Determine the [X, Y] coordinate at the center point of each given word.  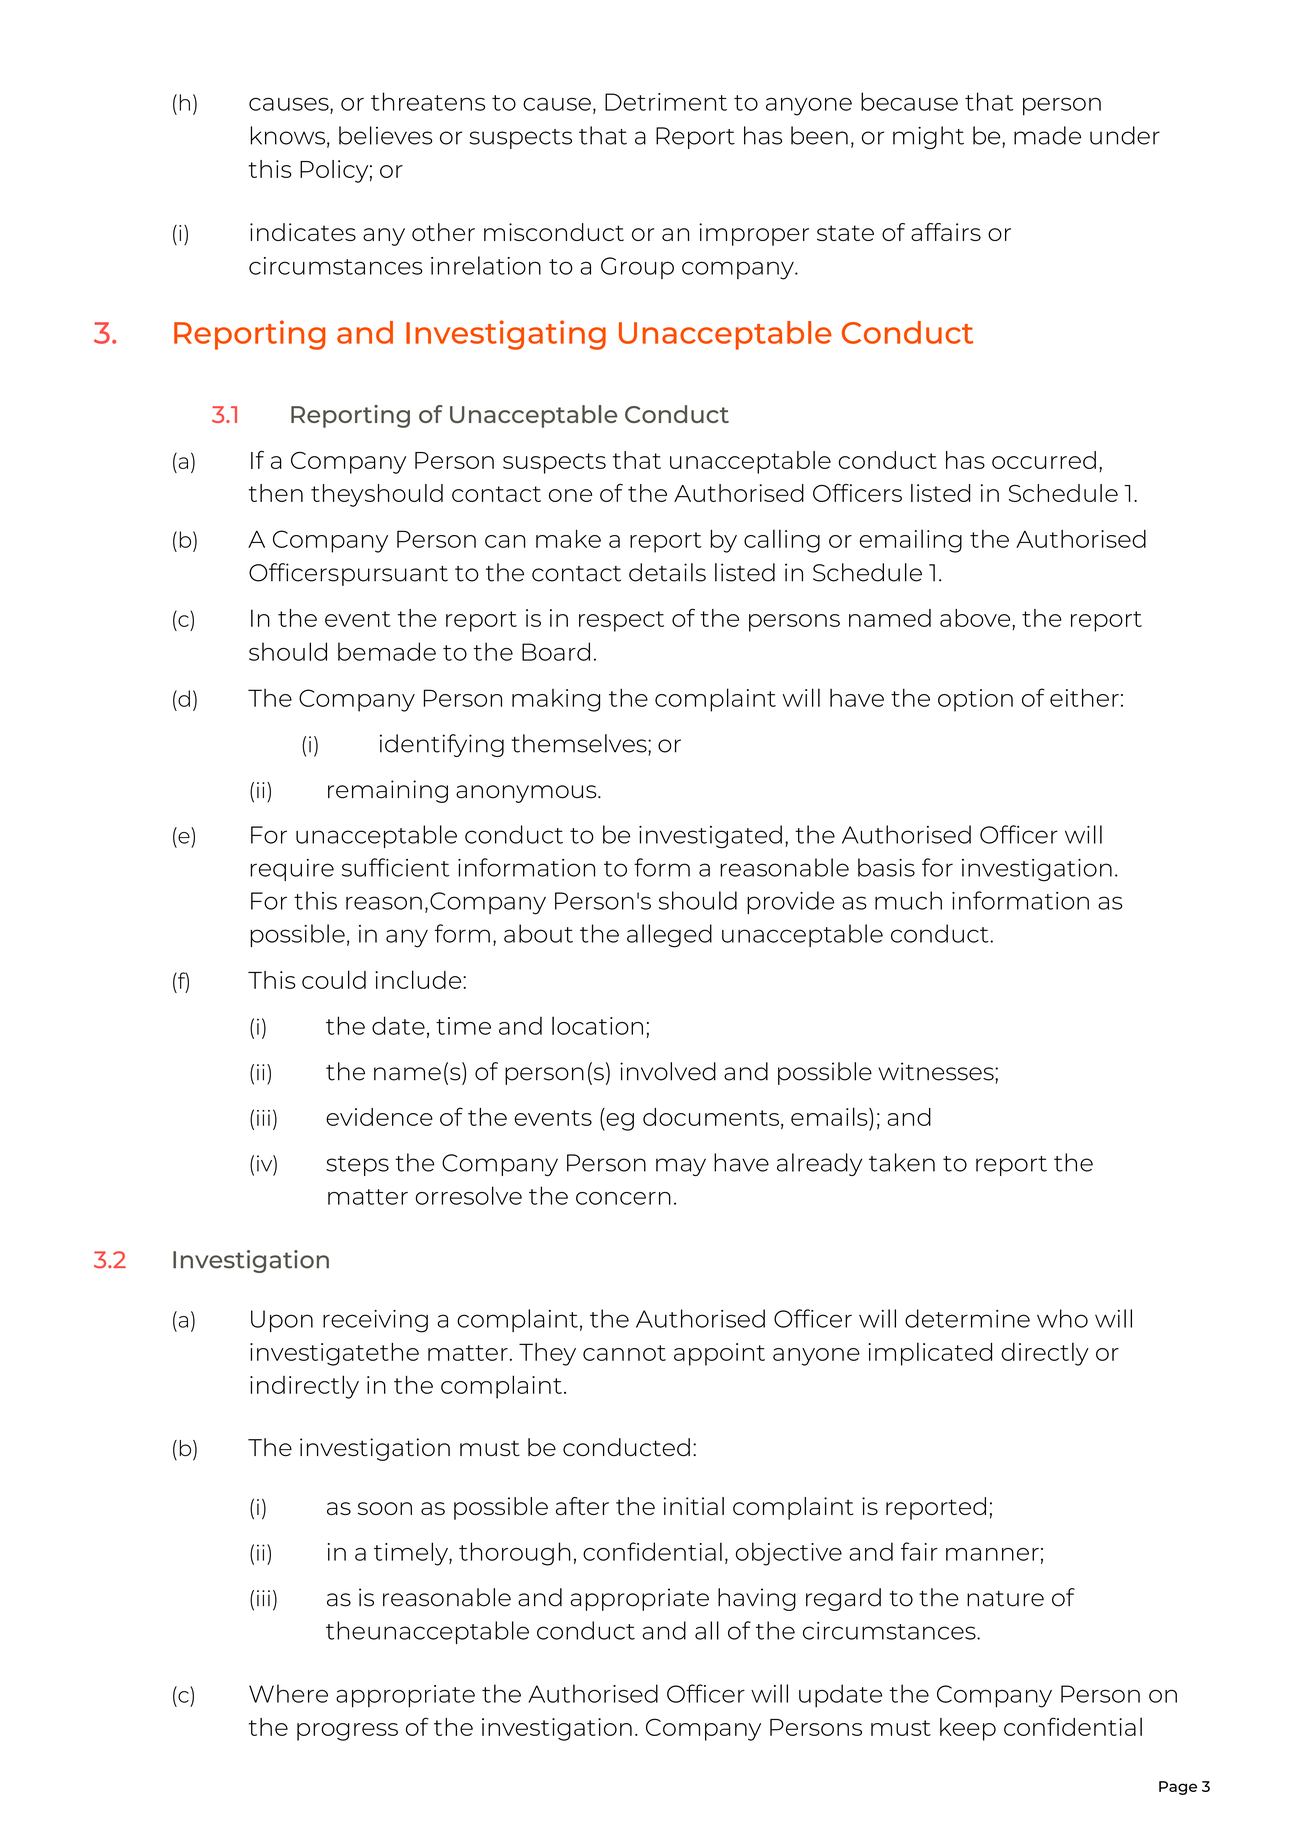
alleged [669, 936]
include [419, 979]
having [757, 1599]
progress [347, 1732]
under [1125, 135]
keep [968, 1729]
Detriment [666, 102]
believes [385, 135]
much [908, 900]
